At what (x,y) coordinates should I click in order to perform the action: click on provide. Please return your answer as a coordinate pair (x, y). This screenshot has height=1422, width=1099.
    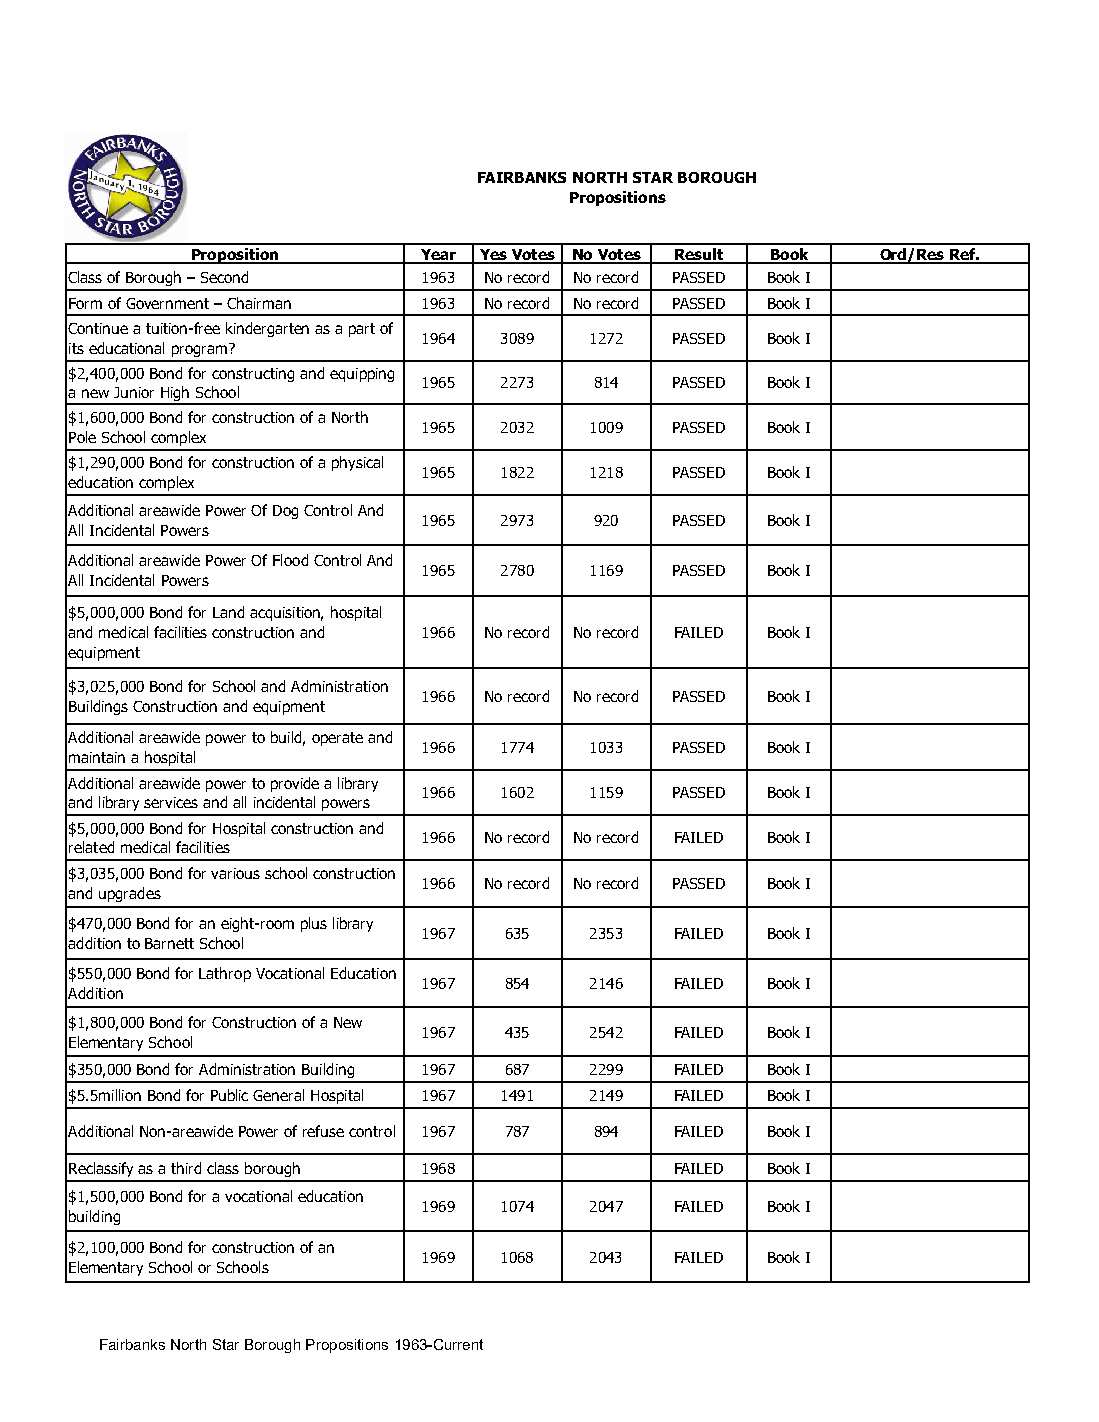
    Looking at the image, I should click on (295, 784).
